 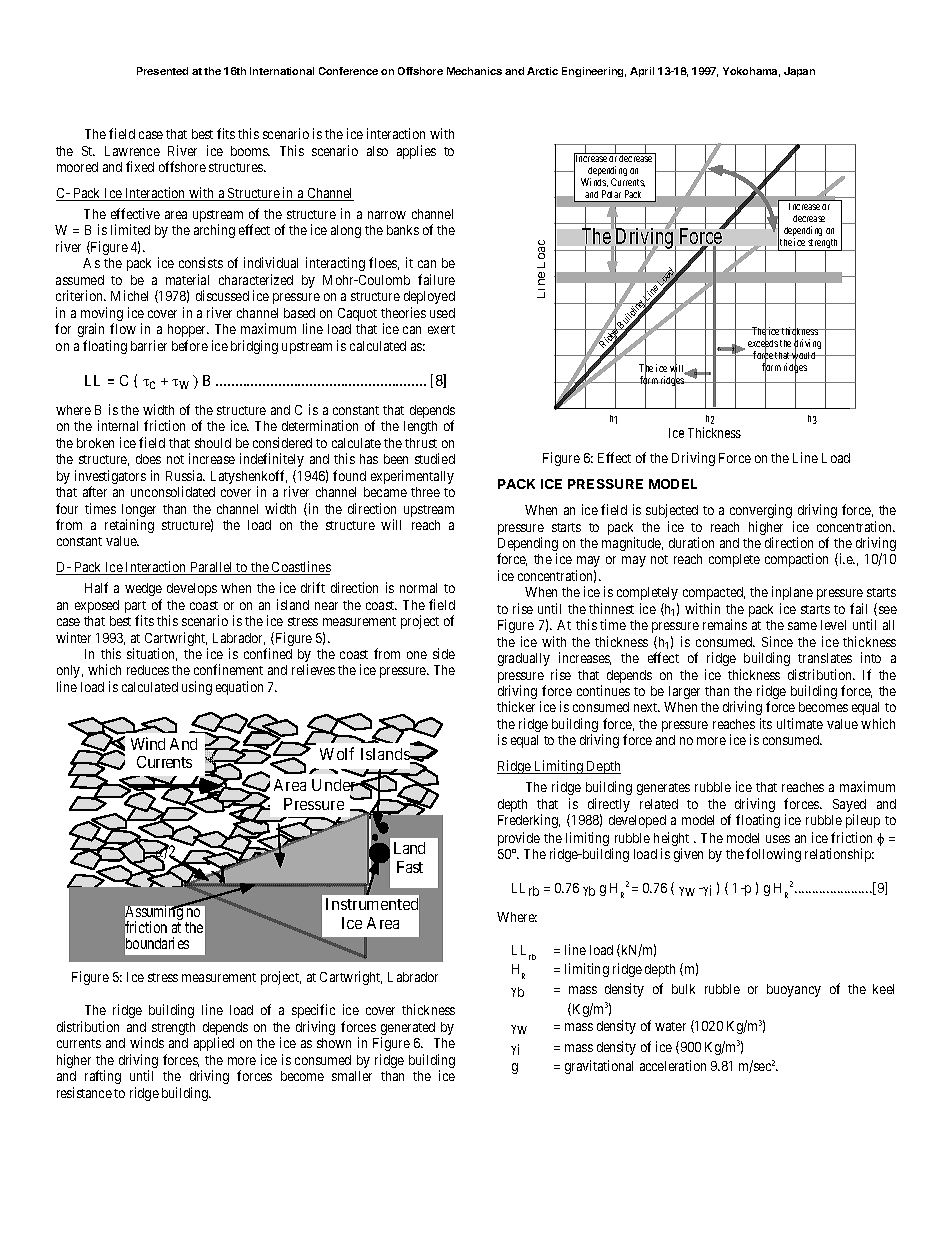 What do you see at coordinates (420, 427) in the screenshot?
I see `length` at bounding box center [420, 427].
